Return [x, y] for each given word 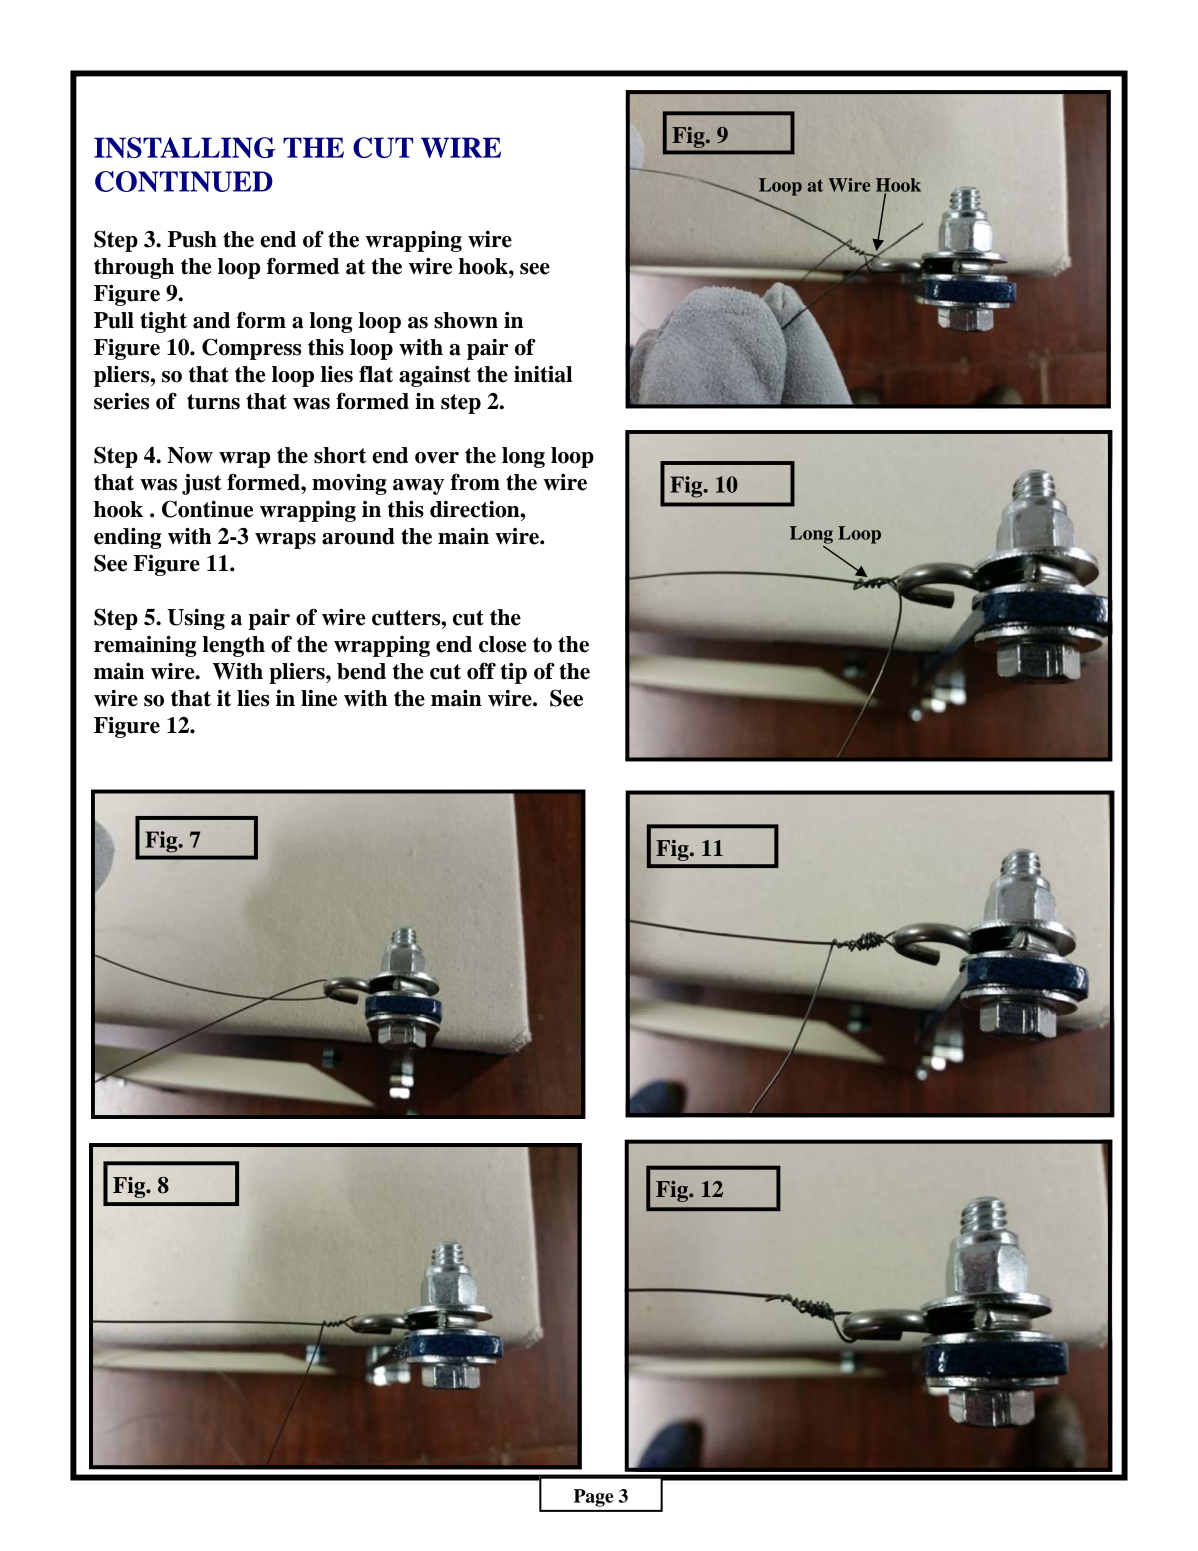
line [319, 698]
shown [466, 320]
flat [376, 374]
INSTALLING [184, 147]
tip [513, 673]
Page [593, 1498]
